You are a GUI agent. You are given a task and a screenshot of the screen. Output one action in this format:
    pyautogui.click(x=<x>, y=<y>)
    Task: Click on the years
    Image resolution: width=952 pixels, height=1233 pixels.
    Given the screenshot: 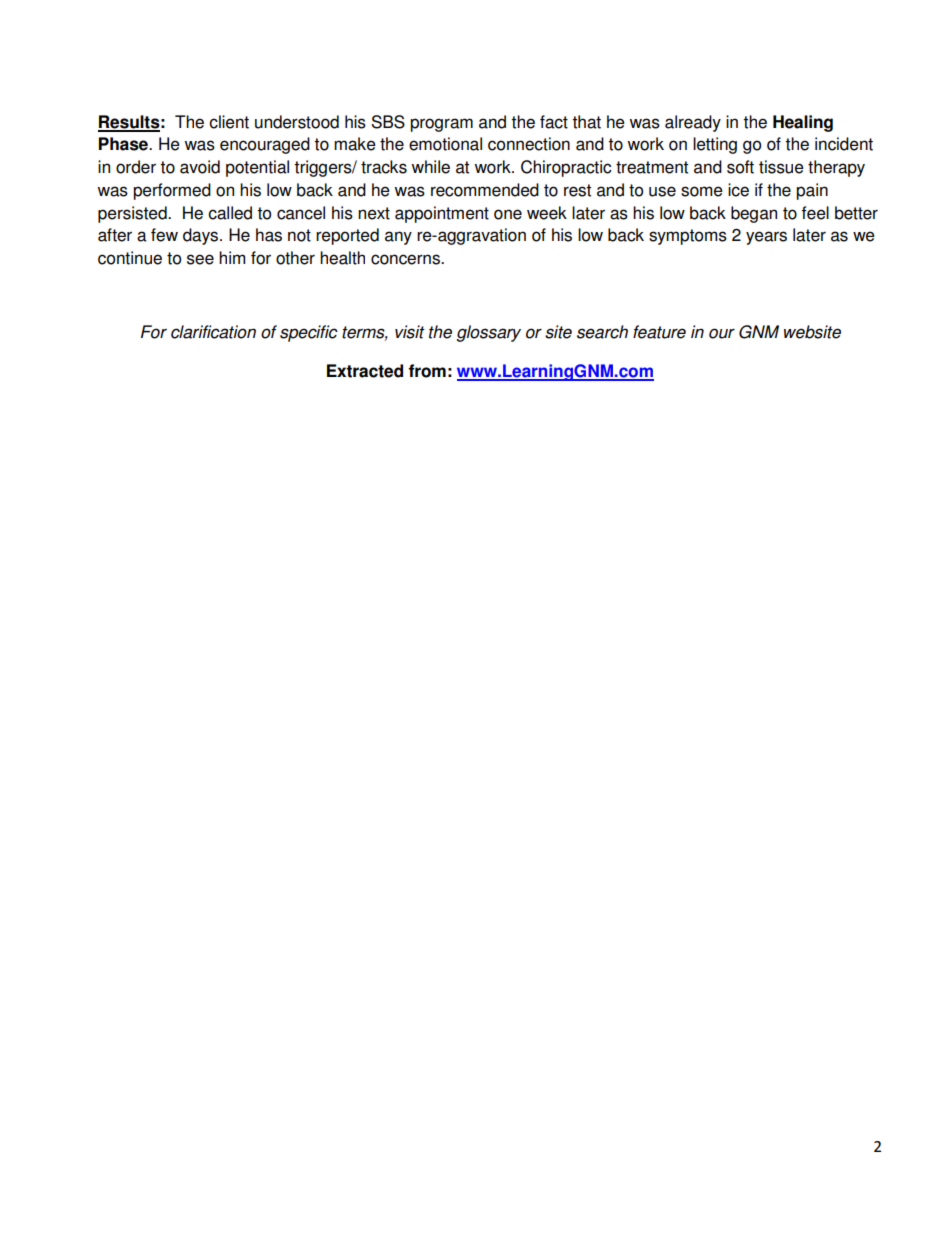 What is the action you would take?
    pyautogui.click(x=766, y=238)
